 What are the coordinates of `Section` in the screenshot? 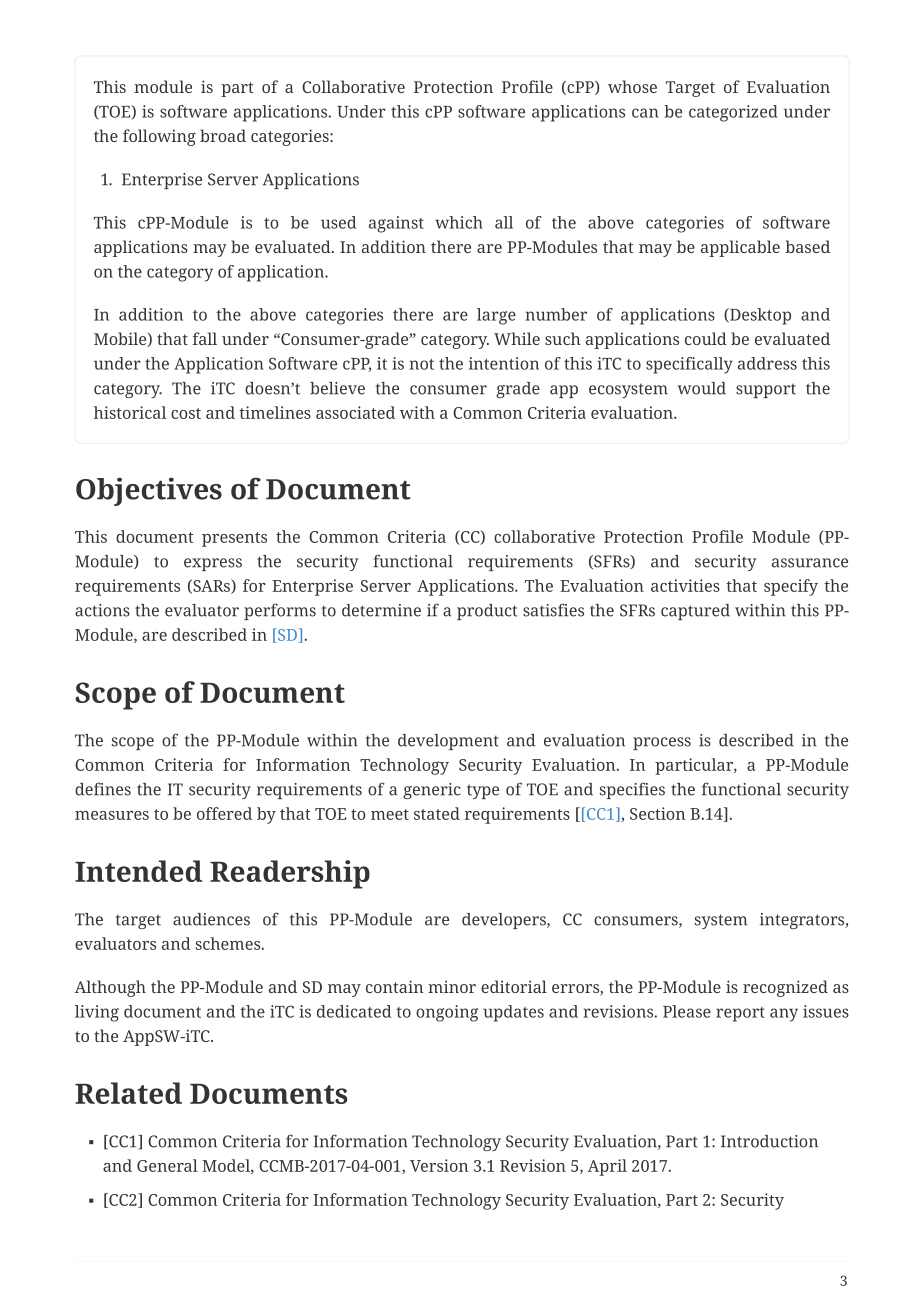 It's located at (657, 813).
